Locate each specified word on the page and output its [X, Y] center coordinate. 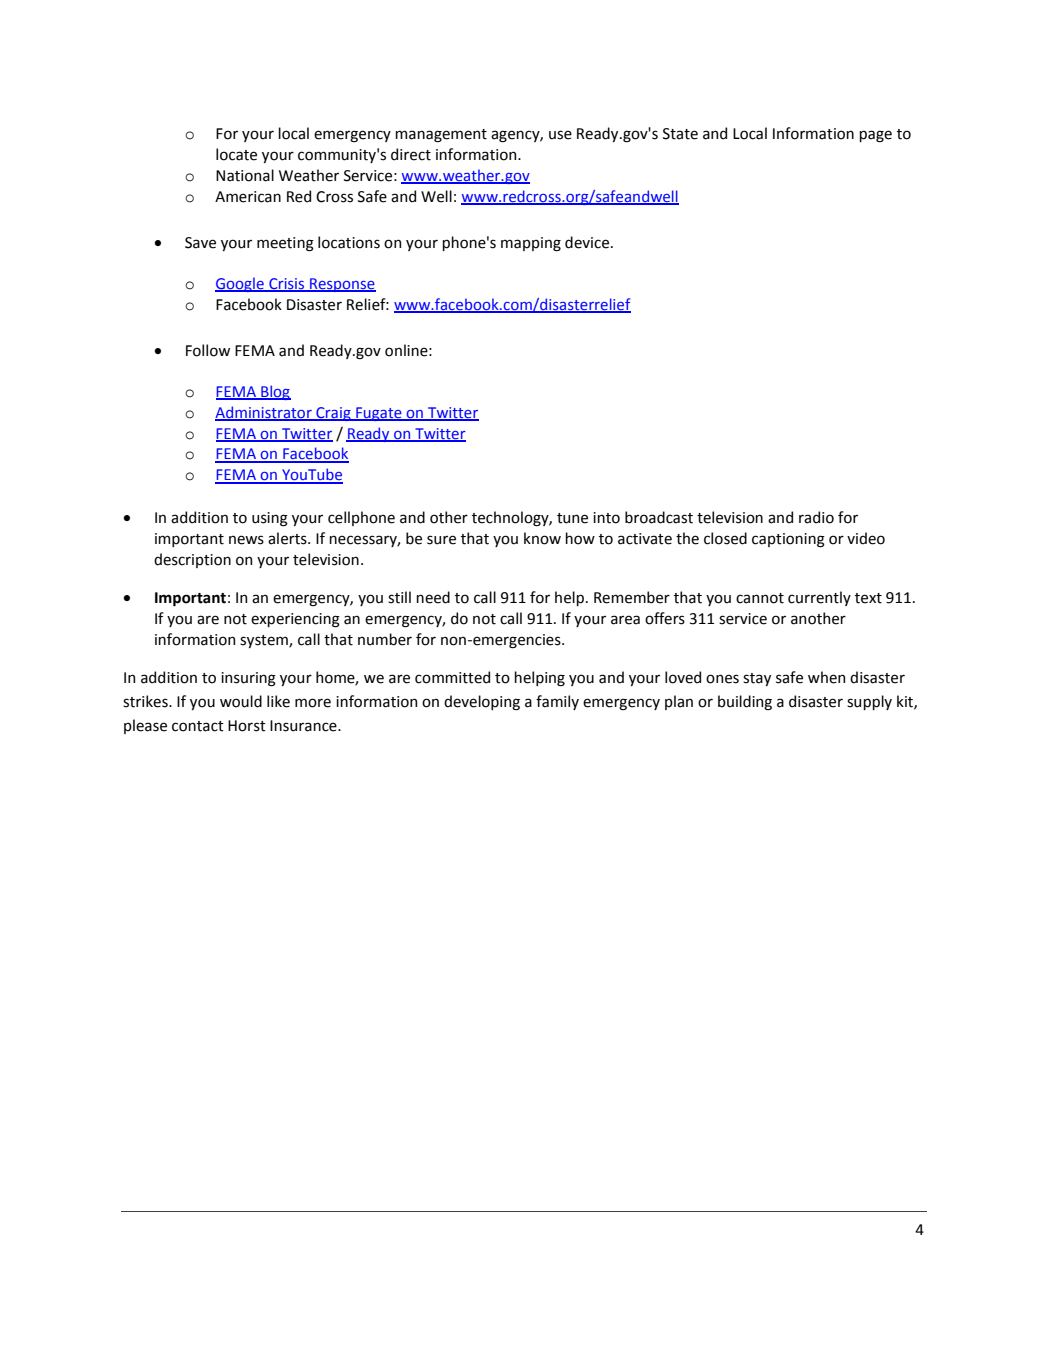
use [560, 135]
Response [342, 285]
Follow [208, 350]
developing [482, 702]
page [875, 136]
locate [236, 154]
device [588, 242]
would [241, 701]
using [270, 519]
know [542, 538]
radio [816, 517]
